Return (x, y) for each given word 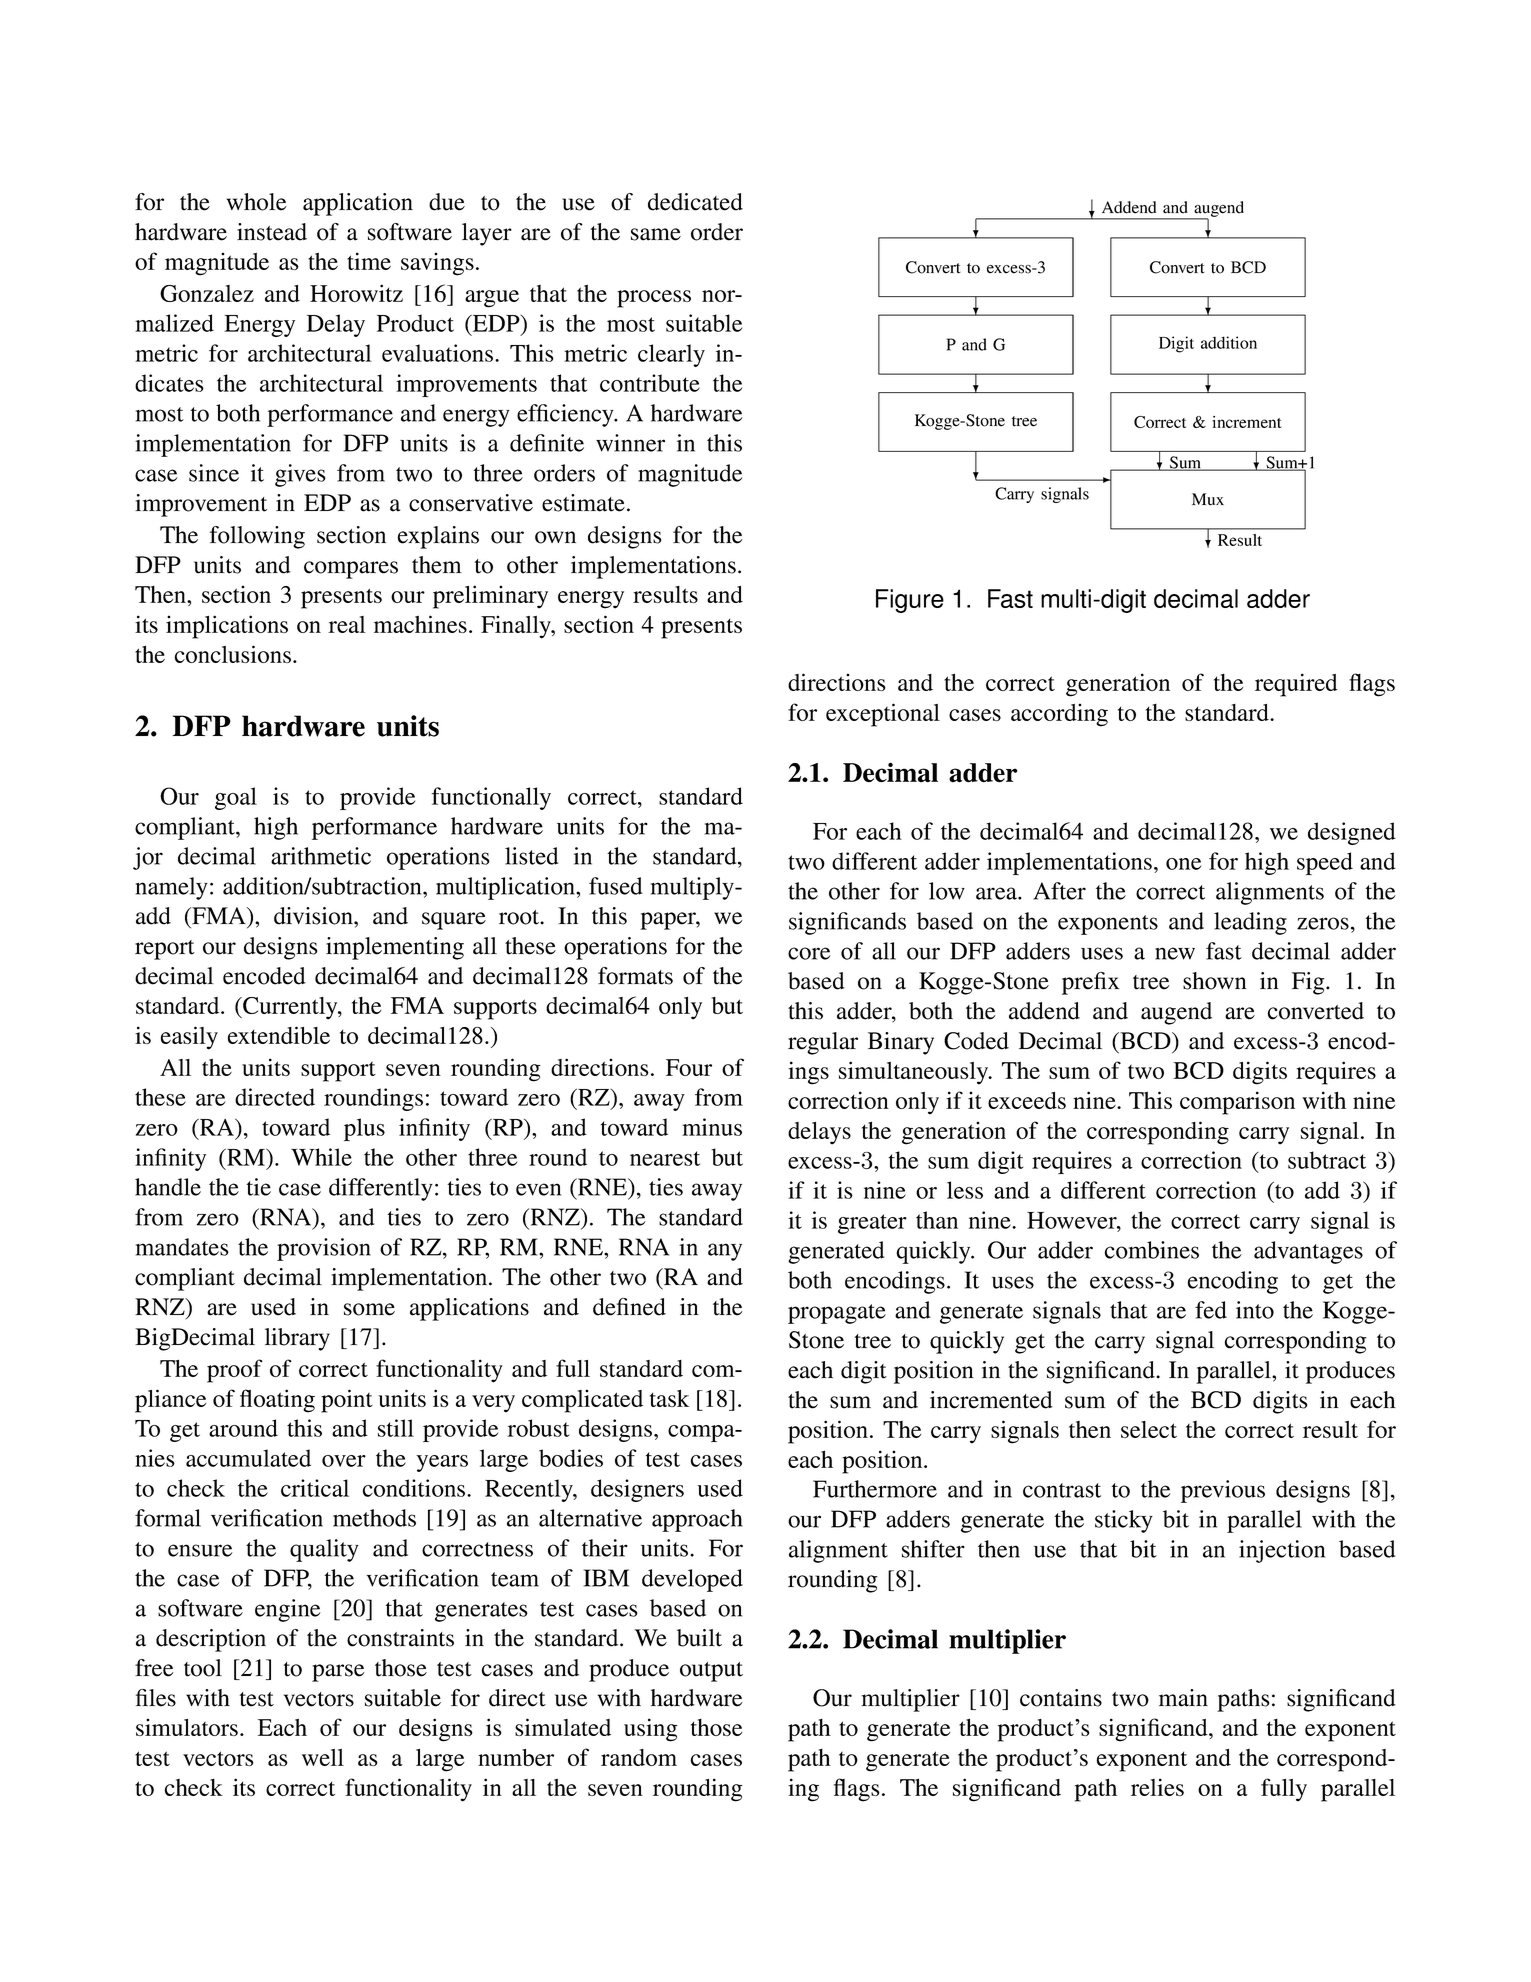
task (669, 1398)
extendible (279, 1035)
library (297, 1339)
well (323, 1757)
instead (272, 232)
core (809, 953)
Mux (1208, 499)
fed (1211, 1310)
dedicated (695, 202)
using (651, 1730)
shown (1215, 981)
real (347, 624)
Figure (910, 601)
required (1296, 685)
